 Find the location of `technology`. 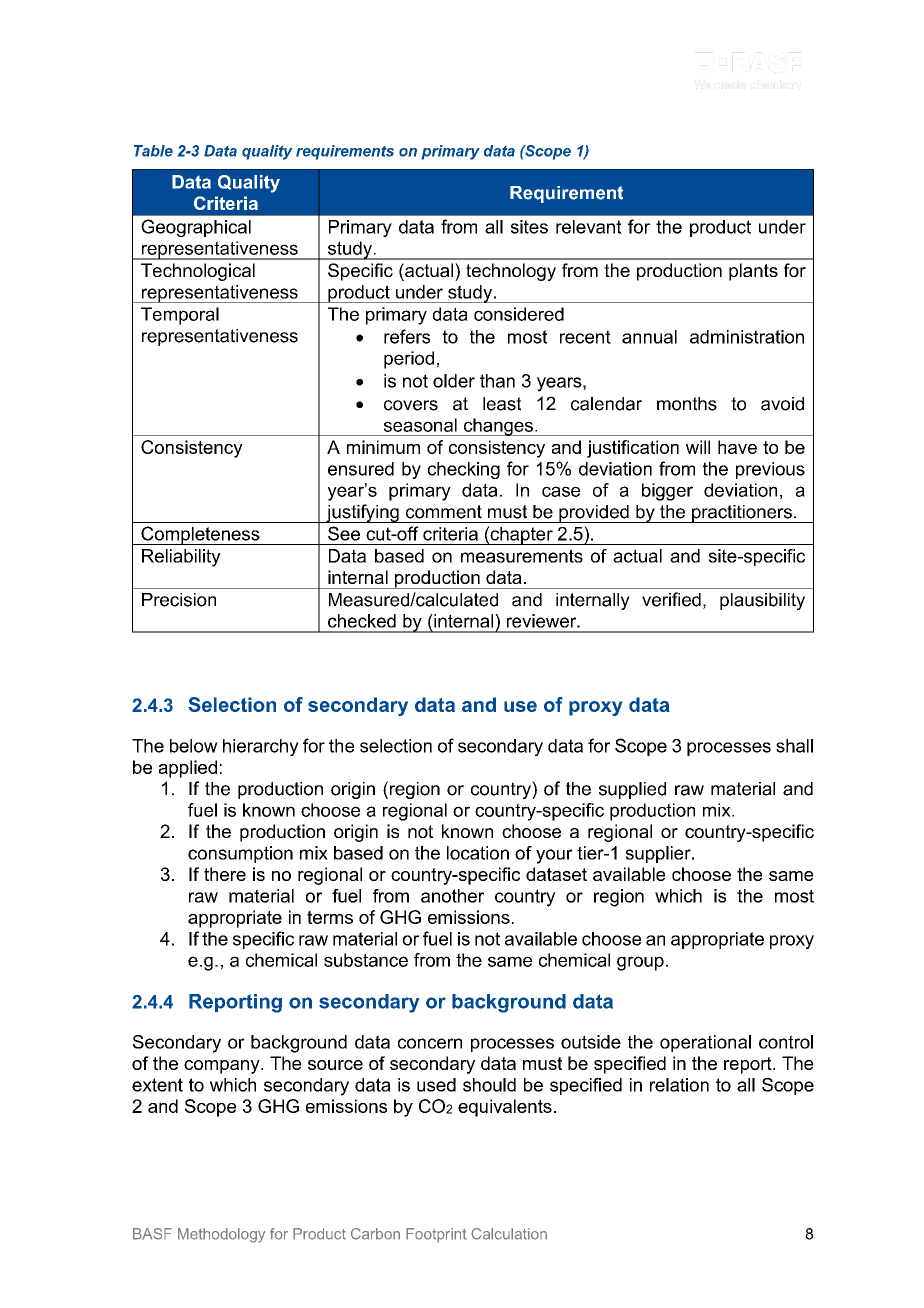

technology is located at coordinates (511, 272).
